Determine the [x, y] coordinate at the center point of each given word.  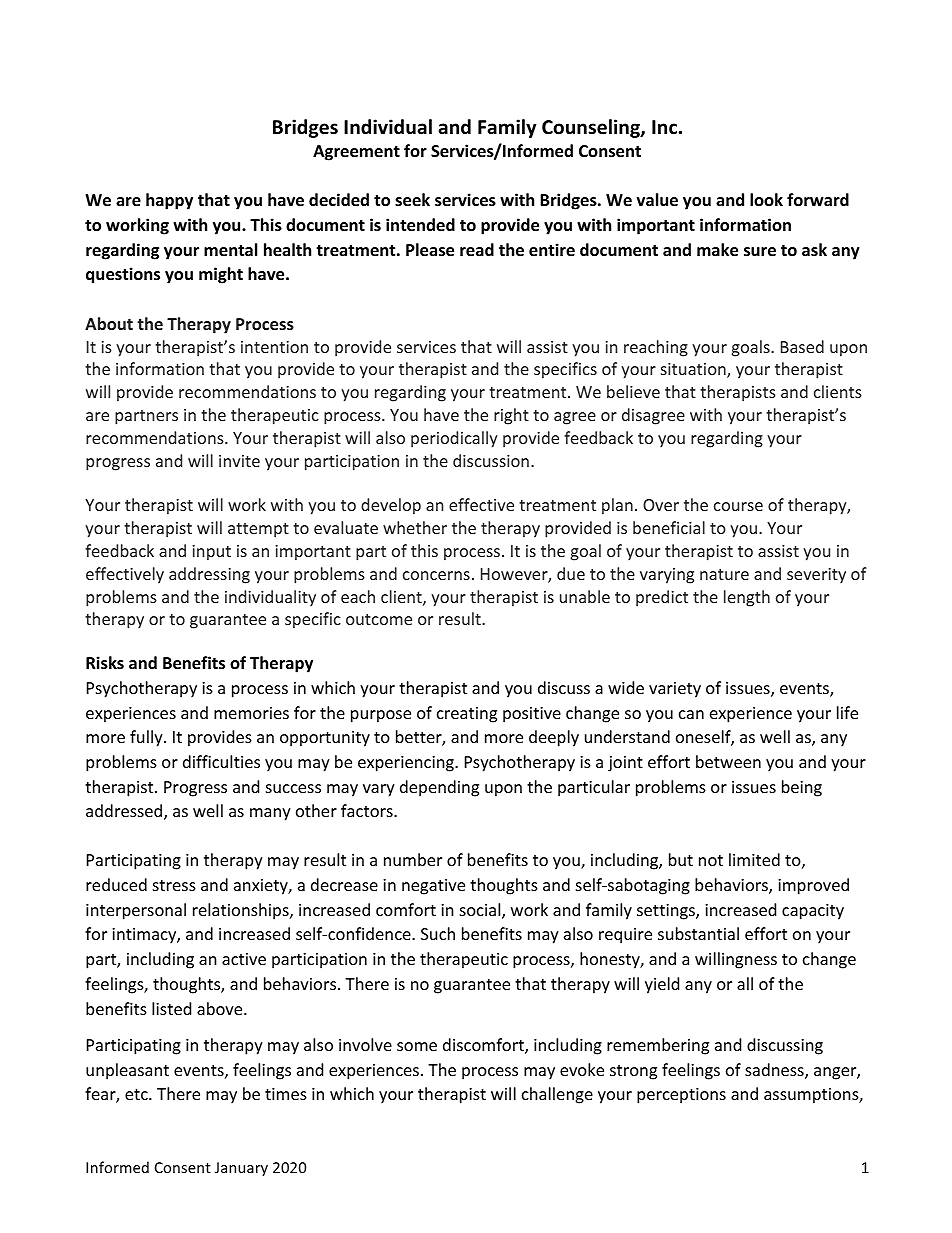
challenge [557, 1095]
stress [174, 885]
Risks [105, 663]
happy [169, 201]
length [747, 598]
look [766, 199]
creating [467, 715]
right [511, 416]
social [481, 911]
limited [754, 859]
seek [412, 200]
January [241, 1169]
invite [239, 461]
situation [694, 370]
